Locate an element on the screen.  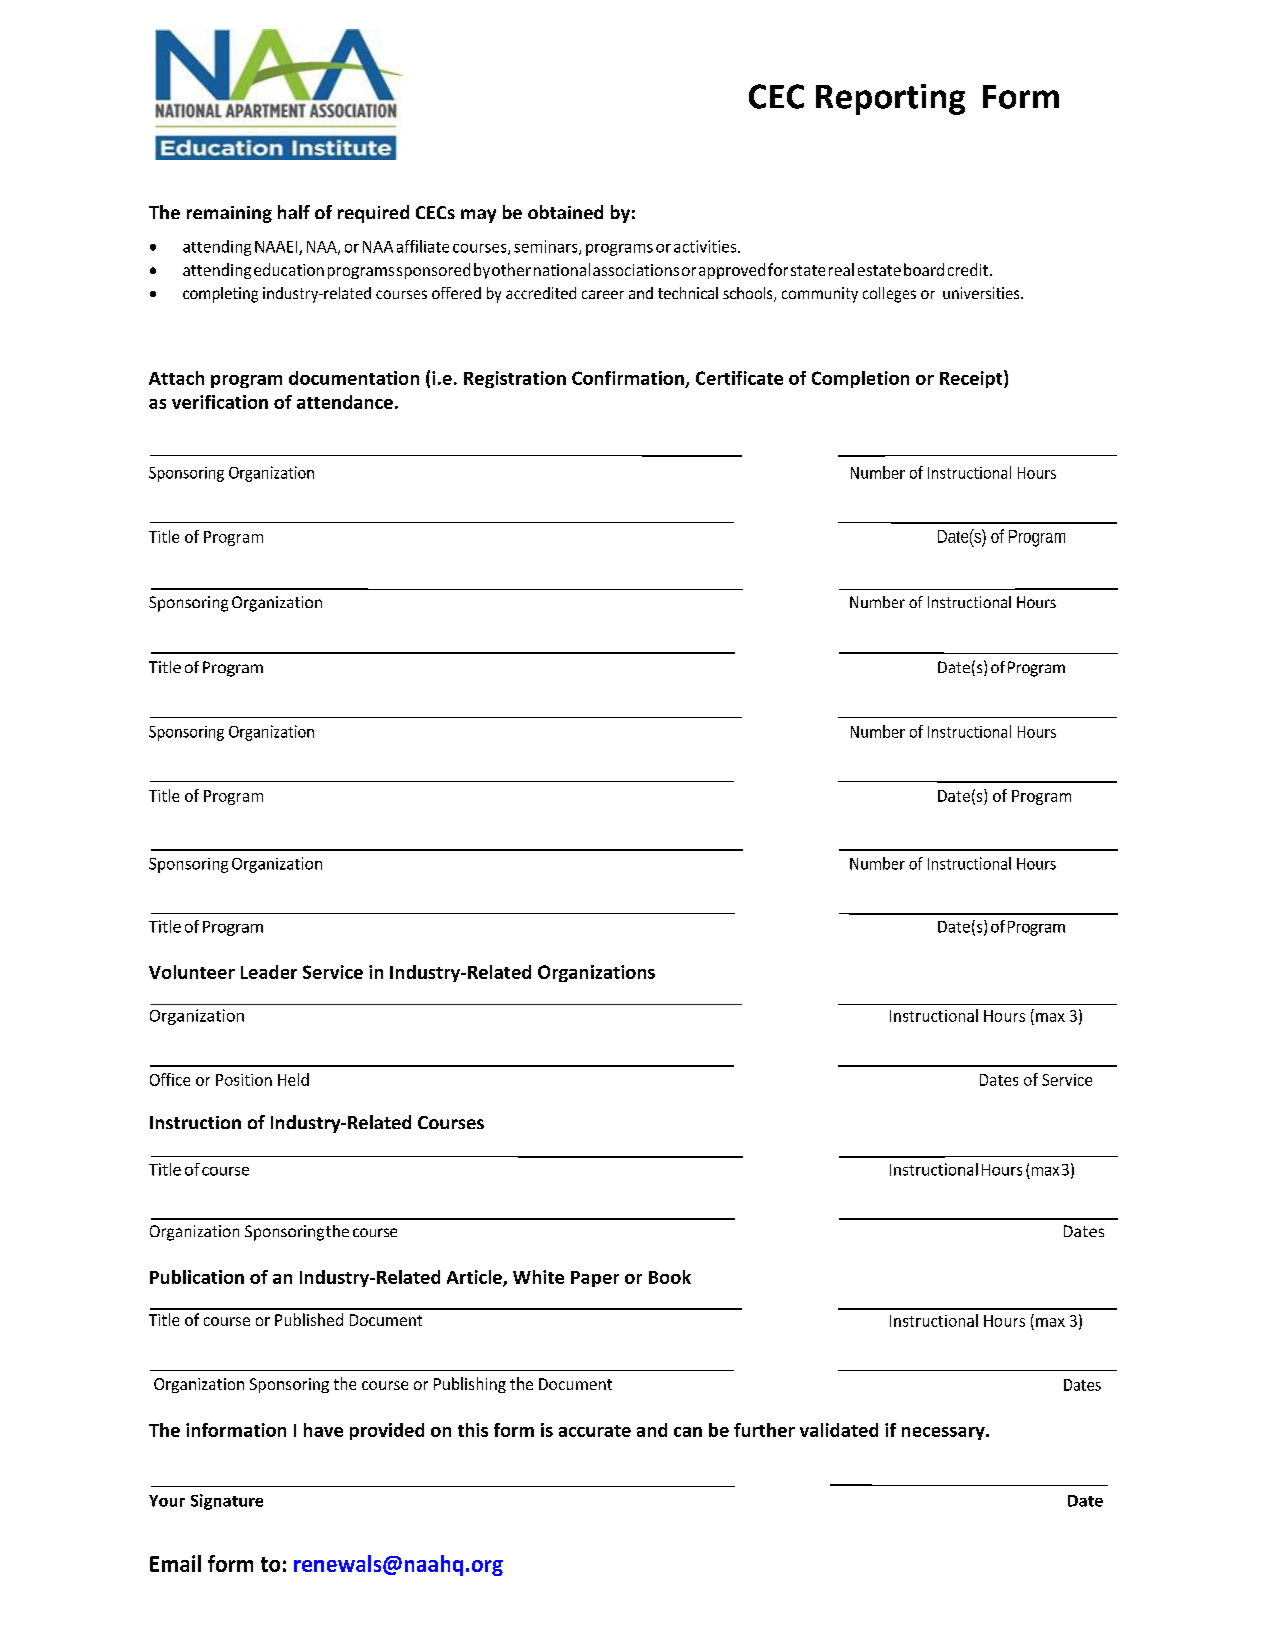
Reporting is located at coordinates (890, 99).
